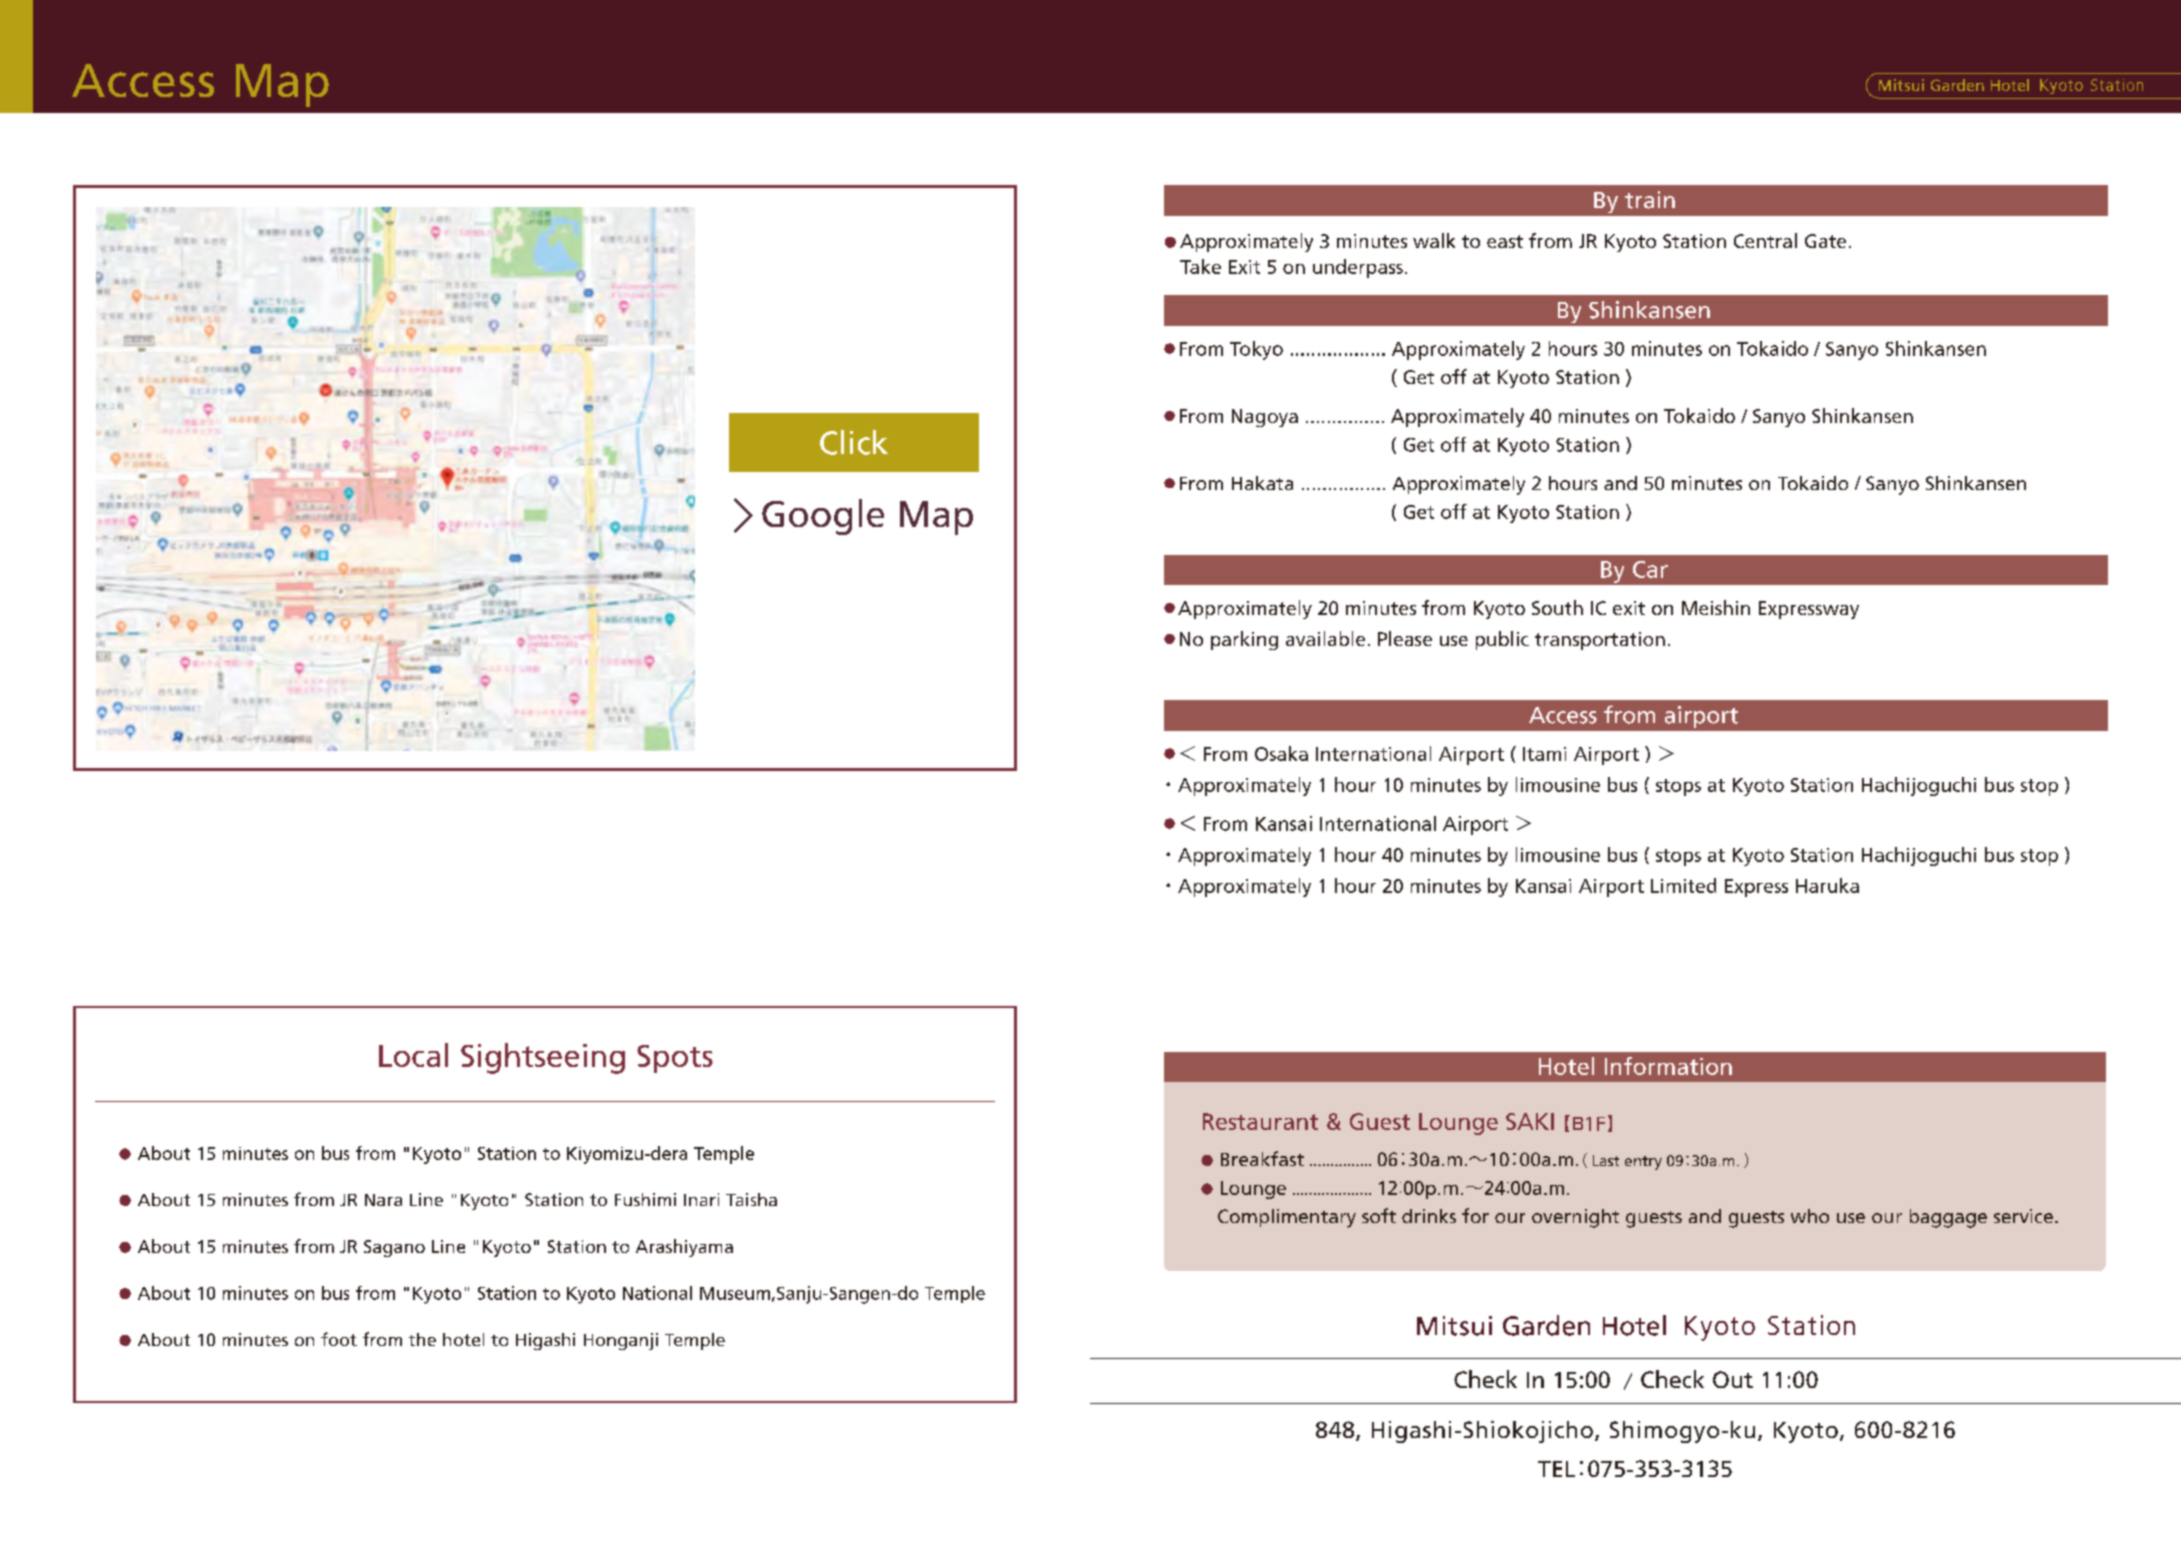 Image resolution: width=2181 pixels, height=1542 pixels. Describe the element at coordinates (1244, 640) in the image. I see `parking` at that location.
